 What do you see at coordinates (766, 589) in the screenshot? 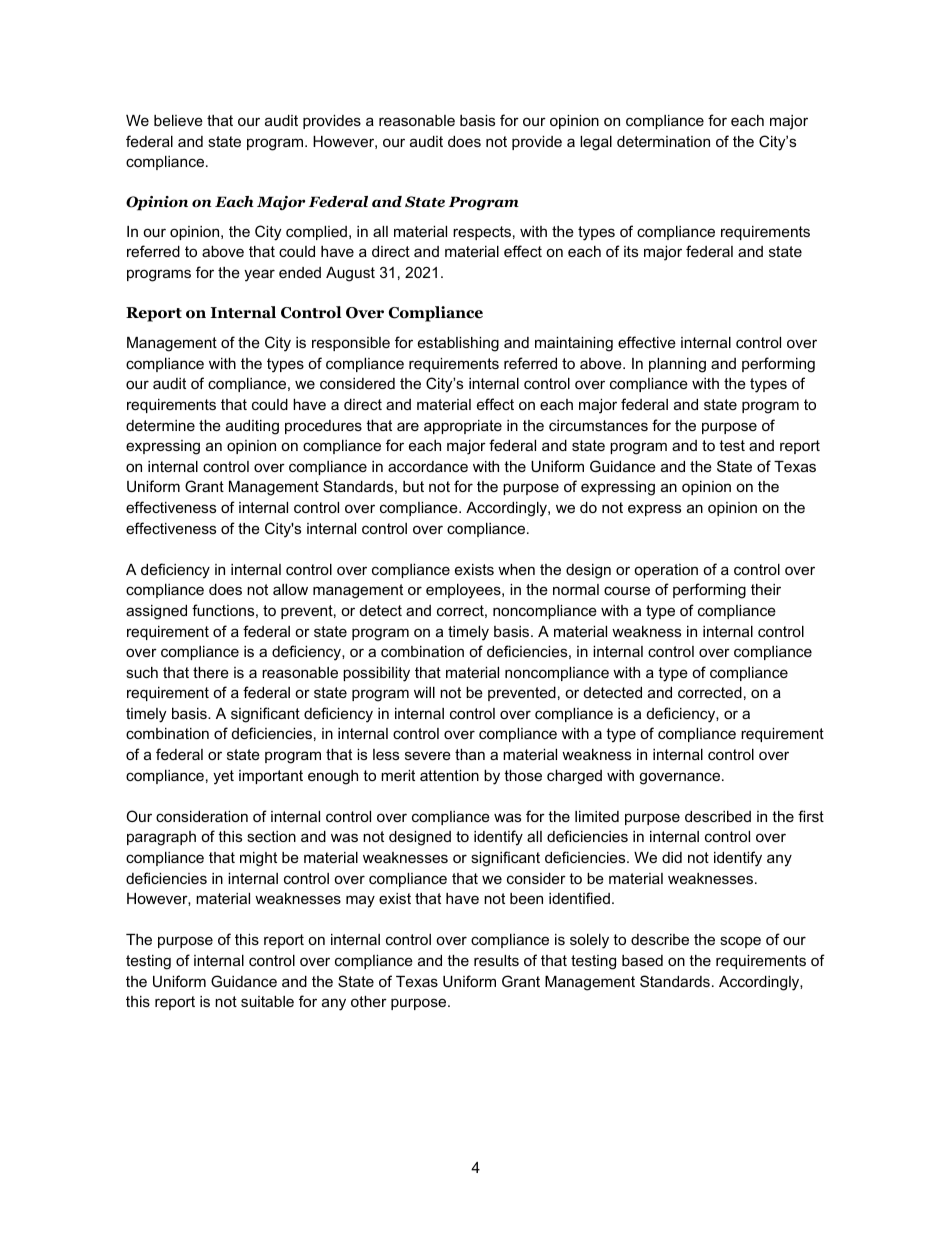
I see `their` at bounding box center [766, 589].
